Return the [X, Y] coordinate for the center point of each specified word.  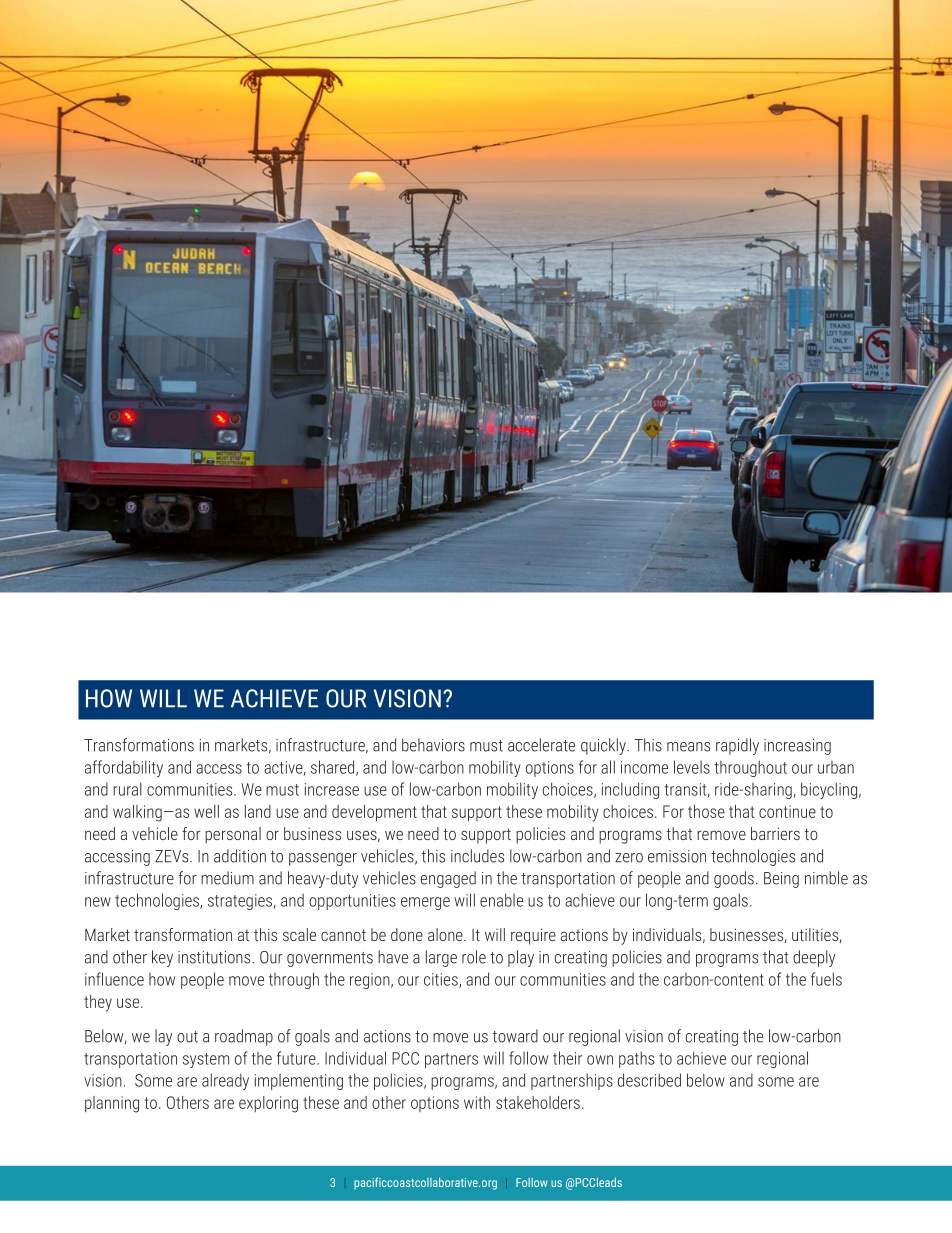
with [477, 1102]
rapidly [737, 746]
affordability [124, 768]
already [225, 1081]
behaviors [433, 745]
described [649, 1080]
